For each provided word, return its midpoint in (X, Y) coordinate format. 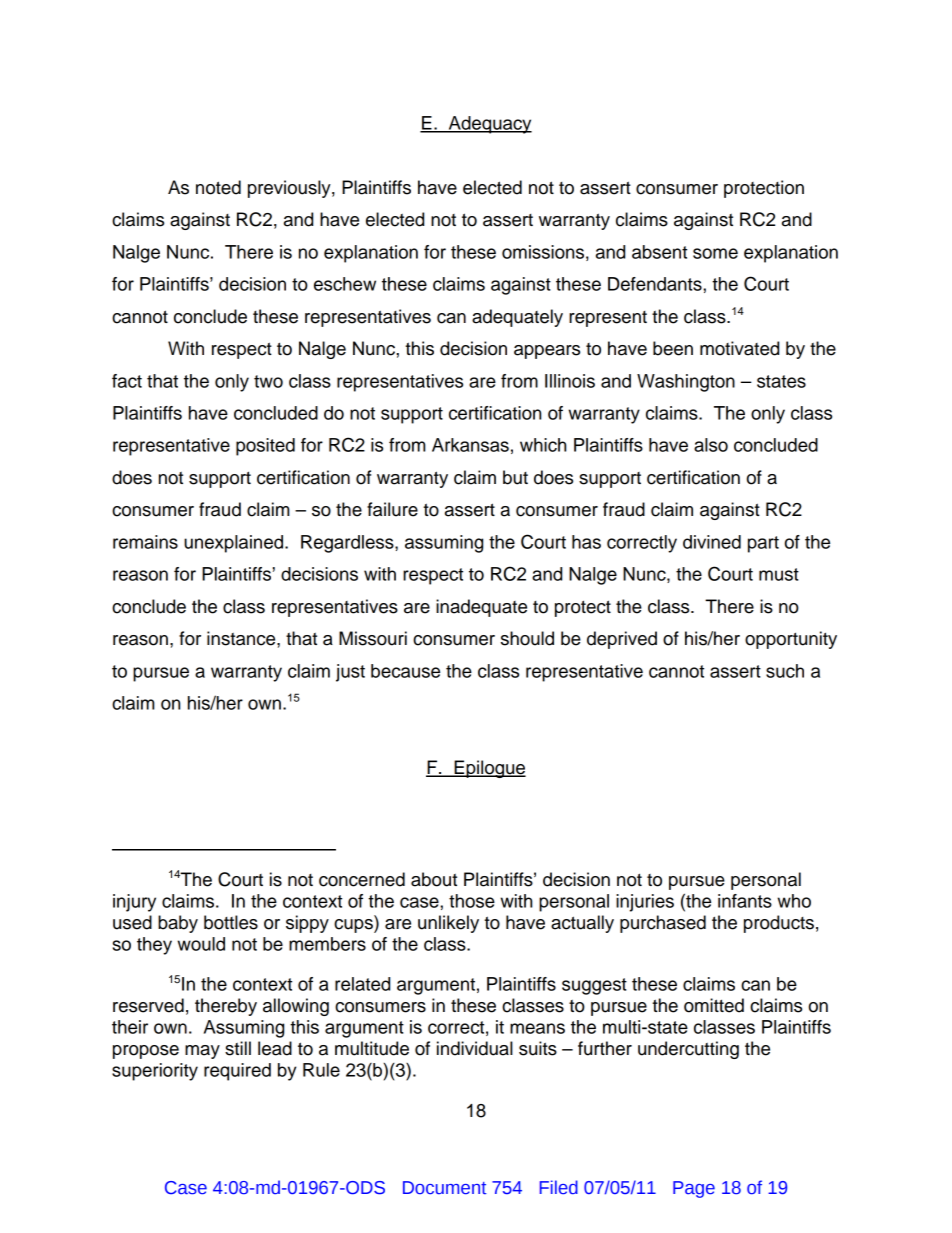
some (715, 253)
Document (445, 1188)
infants (745, 901)
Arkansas (470, 445)
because (405, 671)
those (472, 901)
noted (218, 187)
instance (242, 638)
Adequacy (489, 125)
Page (694, 1189)
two (268, 381)
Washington (686, 383)
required (237, 1072)
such (785, 671)
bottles (231, 922)
